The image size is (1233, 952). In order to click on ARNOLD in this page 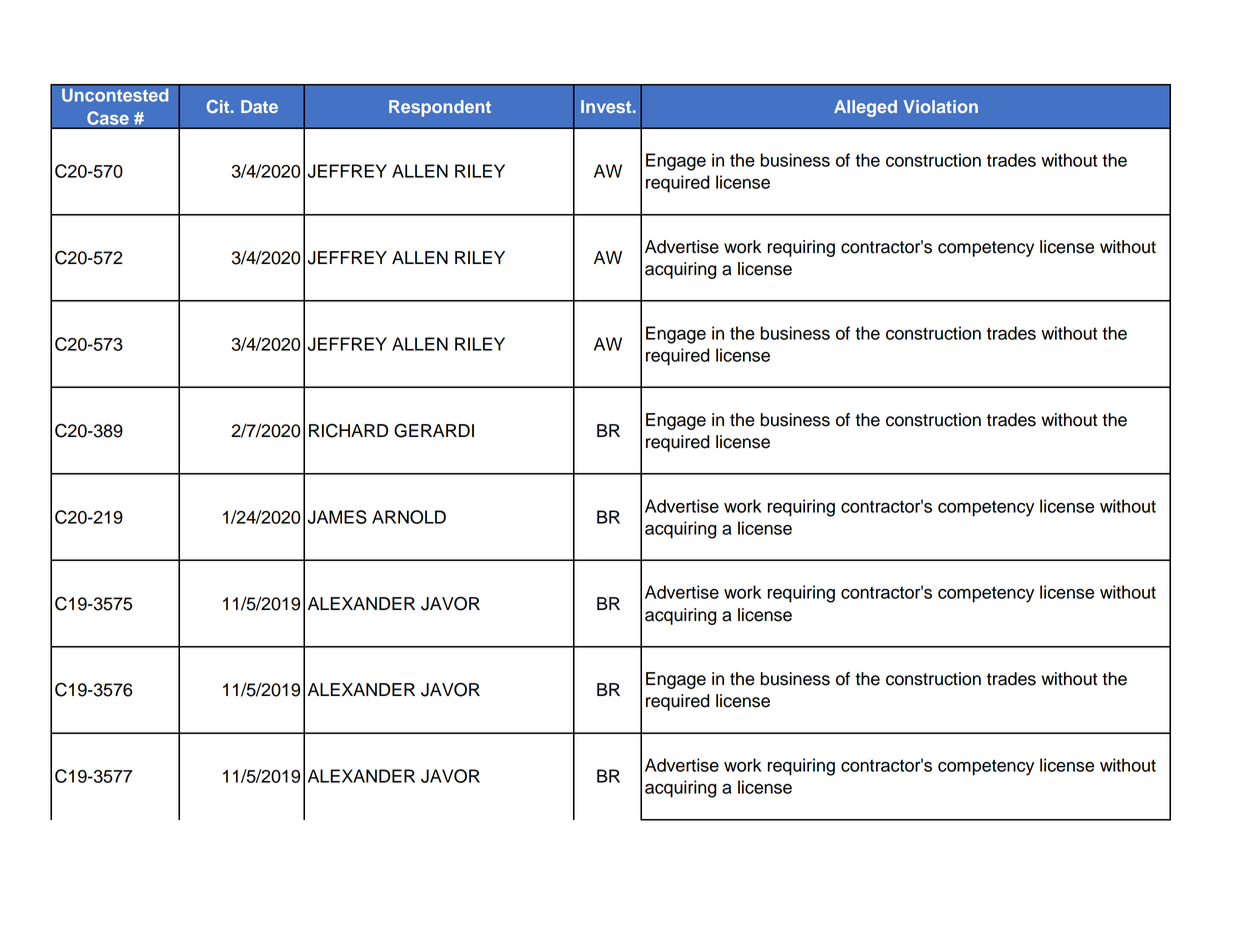, I will do `click(409, 517)`.
